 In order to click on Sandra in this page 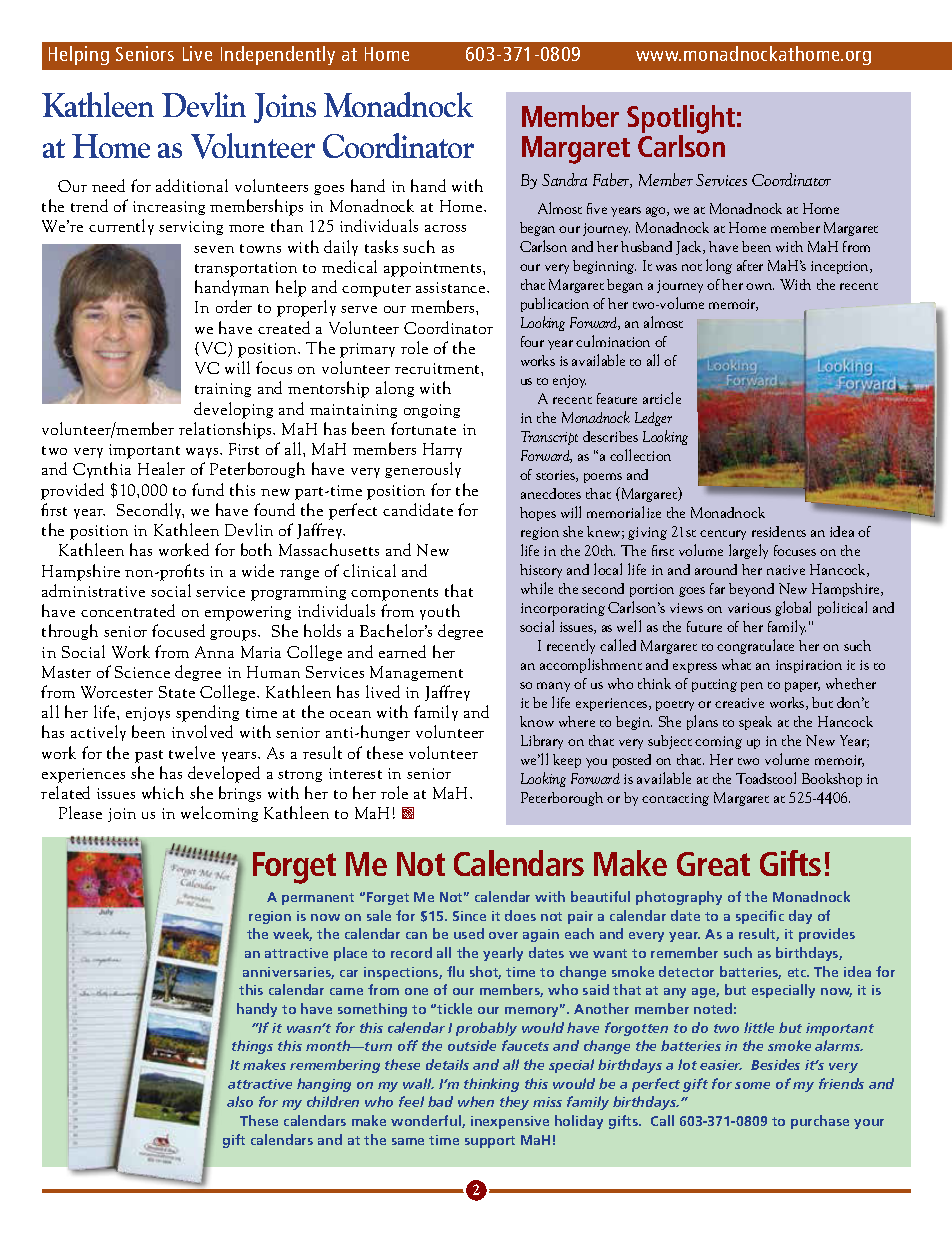, I will do `click(564, 179)`.
